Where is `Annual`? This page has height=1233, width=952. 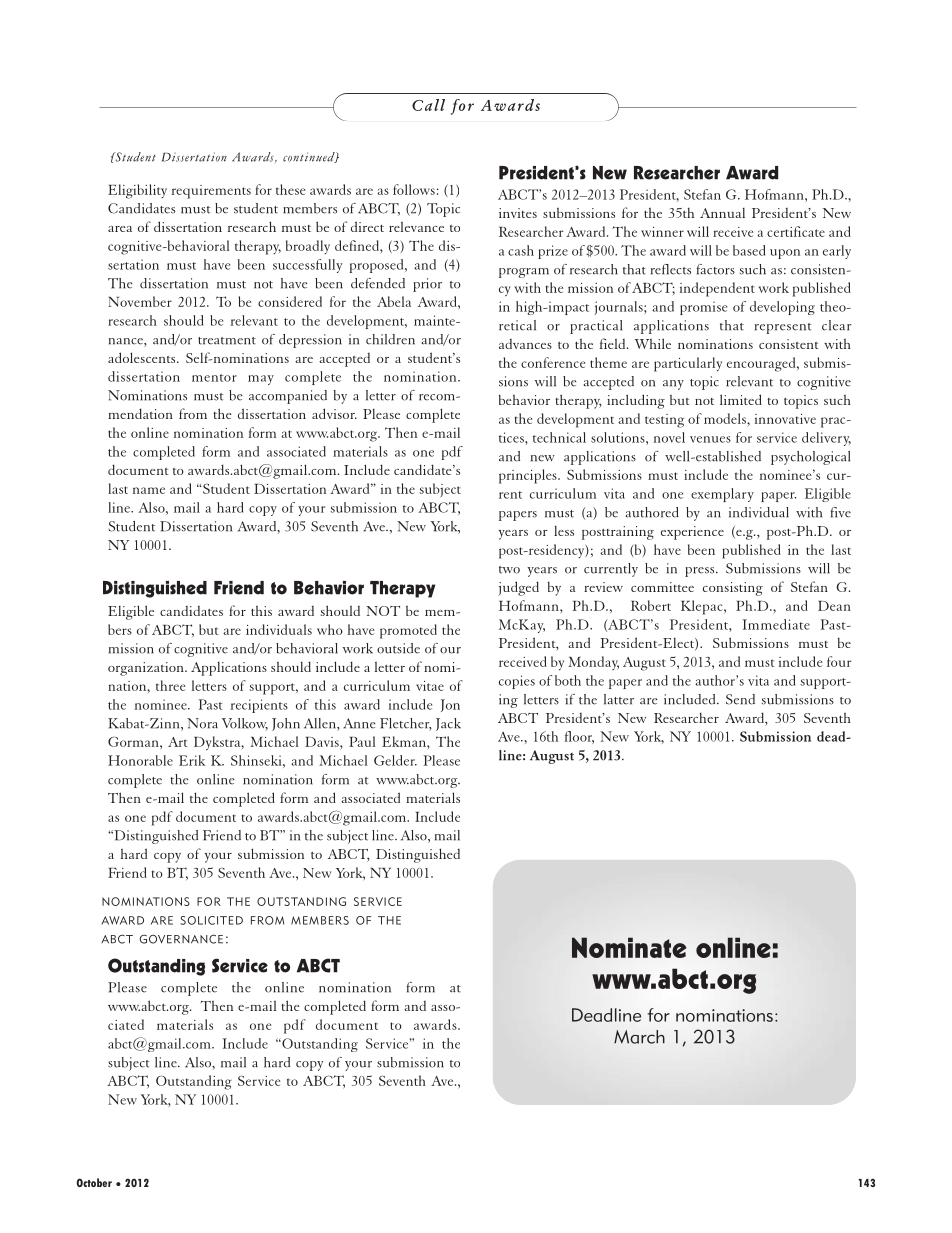
Annual is located at coordinates (722, 213).
